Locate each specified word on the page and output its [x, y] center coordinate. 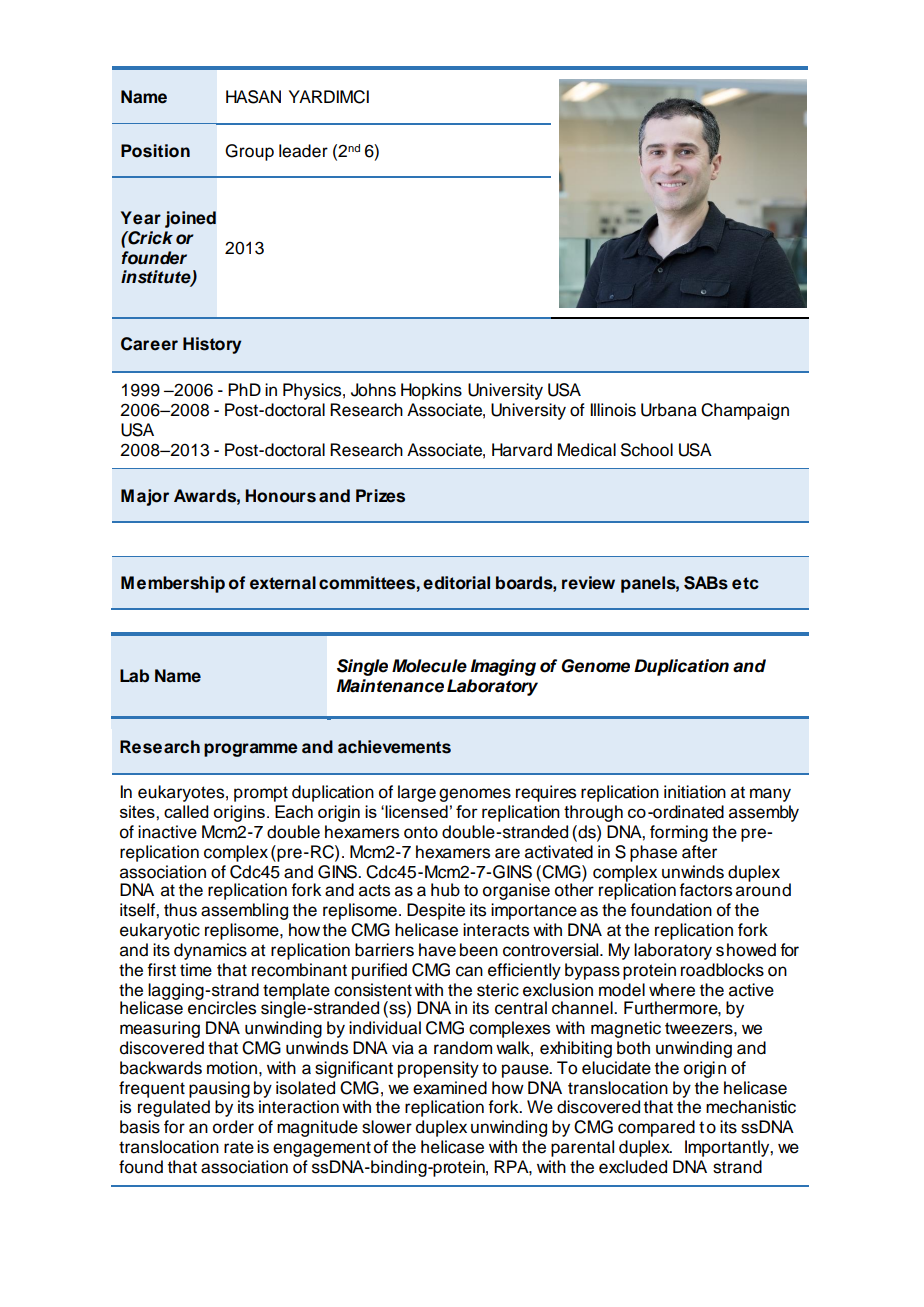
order [233, 1127]
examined [450, 1088]
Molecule [429, 666]
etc [745, 583]
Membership [173, 584]
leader [303, 151]
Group [249, 152]
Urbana [669, 410]
